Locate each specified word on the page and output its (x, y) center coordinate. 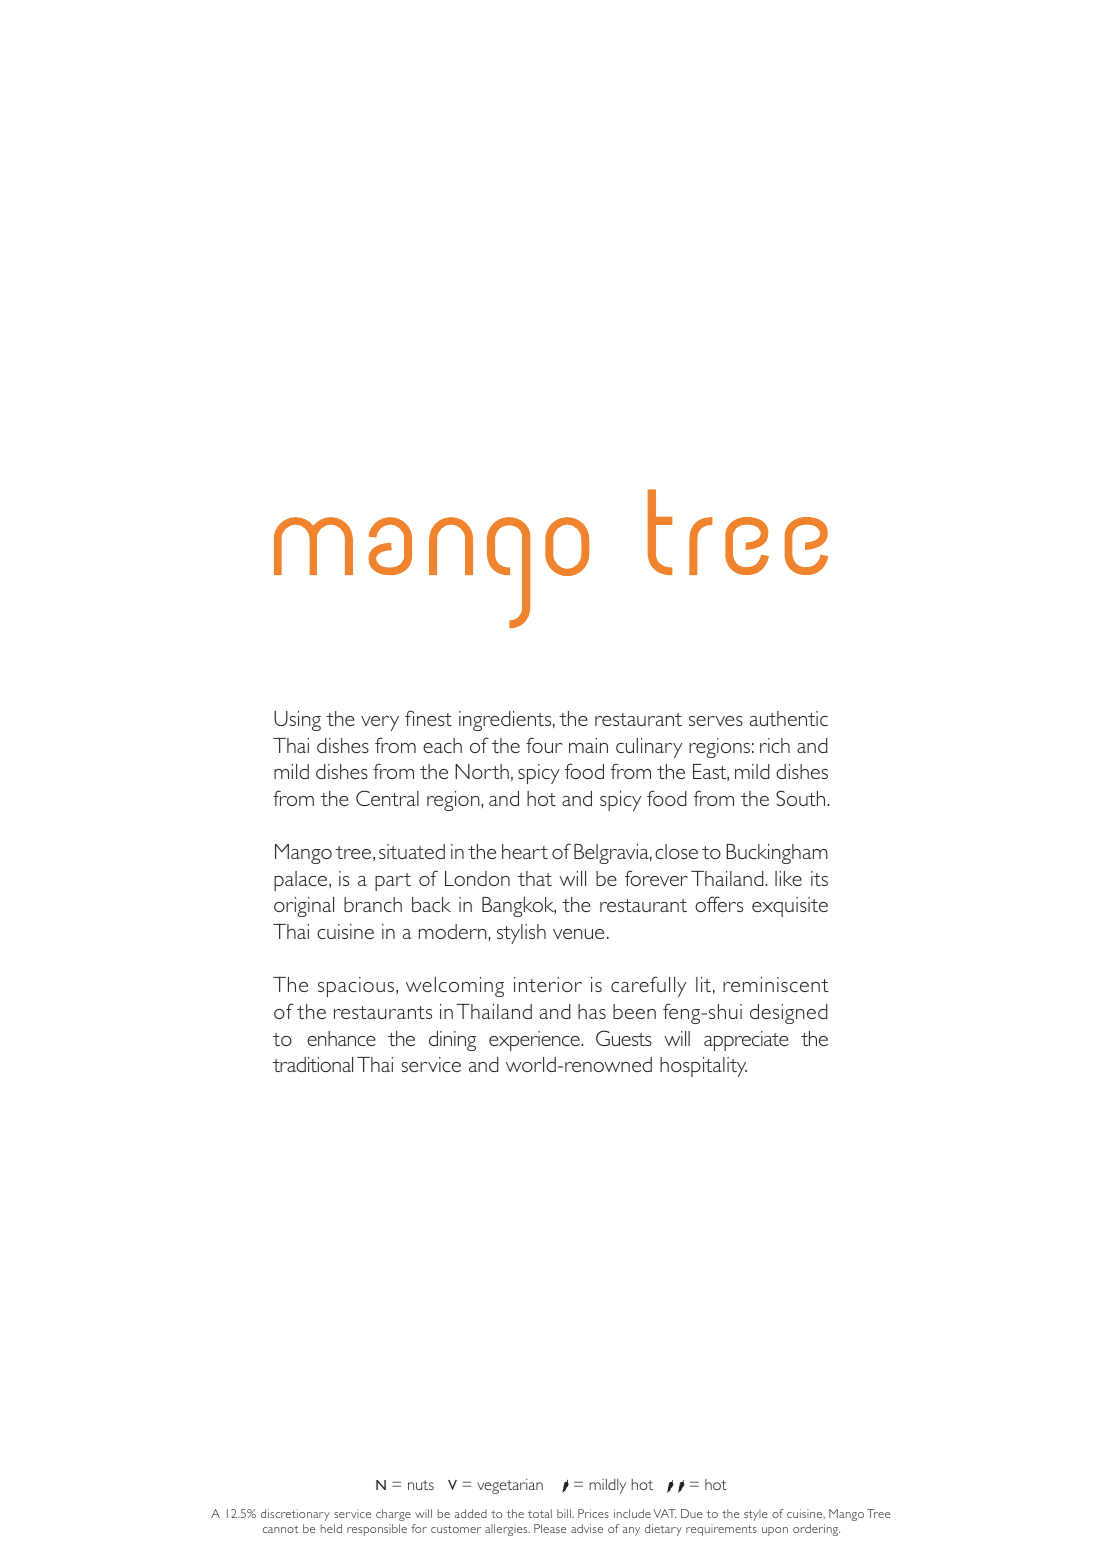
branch (373, 904)
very (380, 723)
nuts (421, 1485)
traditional (313, 1064)
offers (719, 904)
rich (775, 745)
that (535, 878)
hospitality (703, 1067)
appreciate (746, 1041)
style (755, 1515)
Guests (624, 1038)
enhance (341, 1038)
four (544, 745)
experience (535, 1041)
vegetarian (510, 1486)
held (331, 1528)
